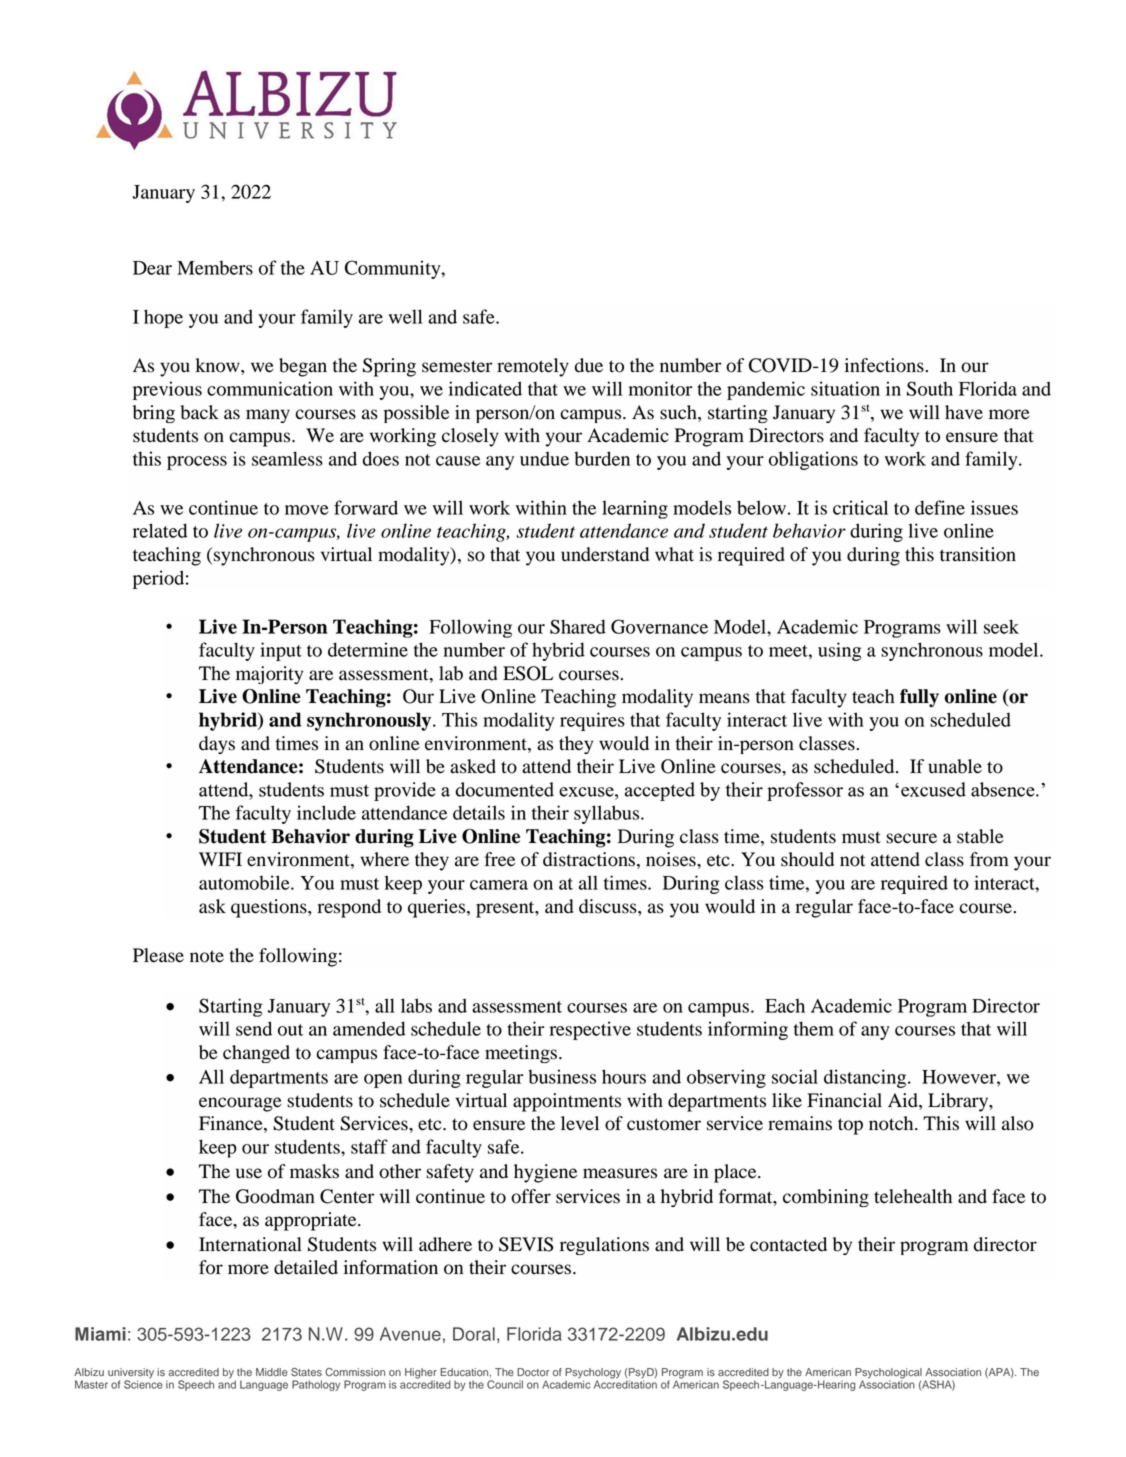 The height and width of the screenshot is (1457, 1126). What do you see at coordinates (272, 1372) in the screenshot?
I see `Middle` at bounding box center [272, 1372].
